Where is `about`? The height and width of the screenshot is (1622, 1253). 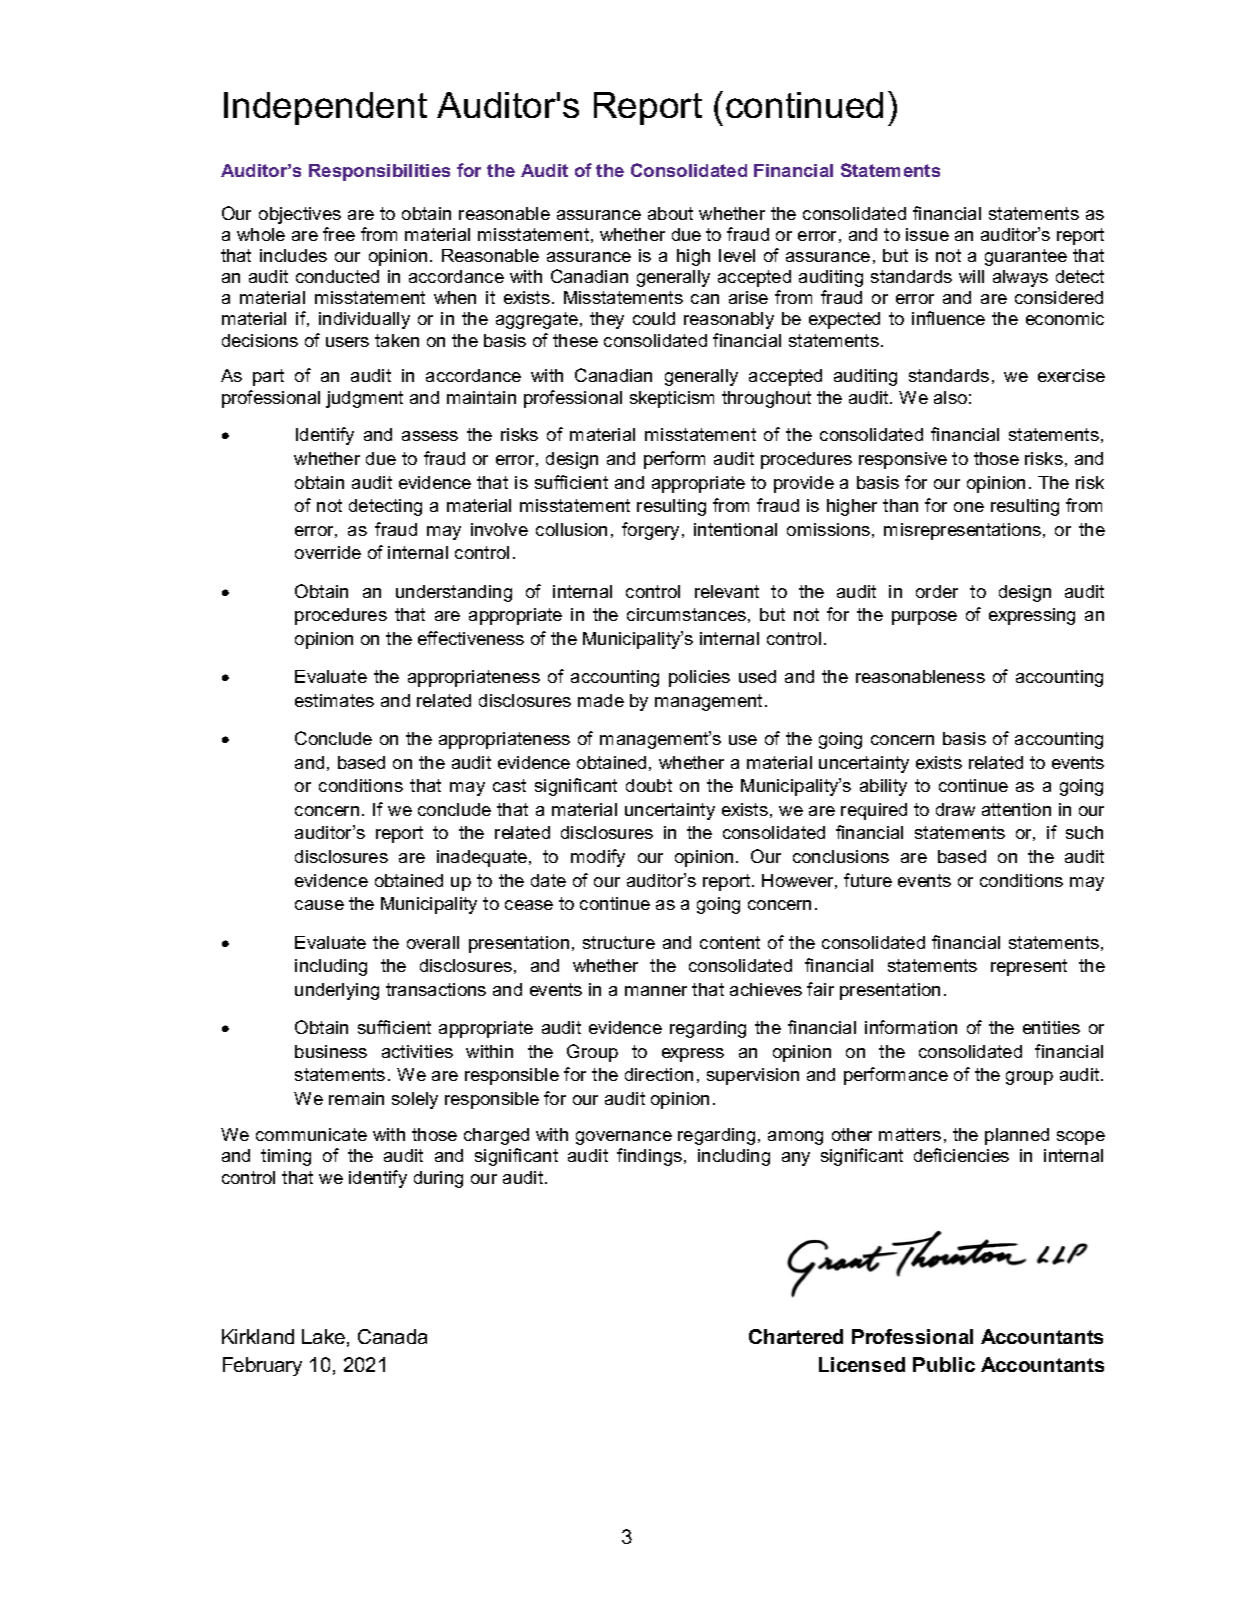 about is located at coordinates (670, 213).
